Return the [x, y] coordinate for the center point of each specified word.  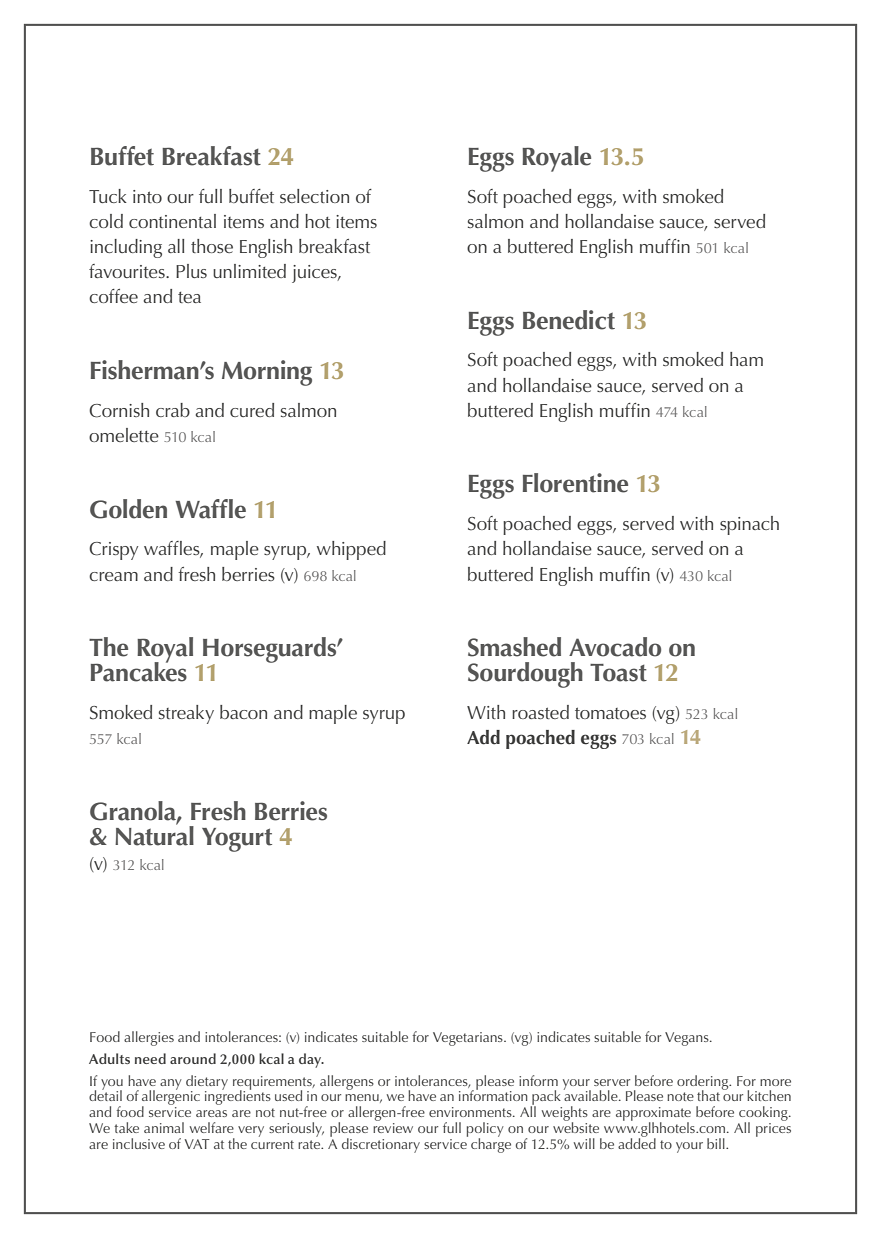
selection [314, 196]
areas [211, 1113]
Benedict [569, 320]
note [680, 1096]
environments [471, 1112]
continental [172, 221]
